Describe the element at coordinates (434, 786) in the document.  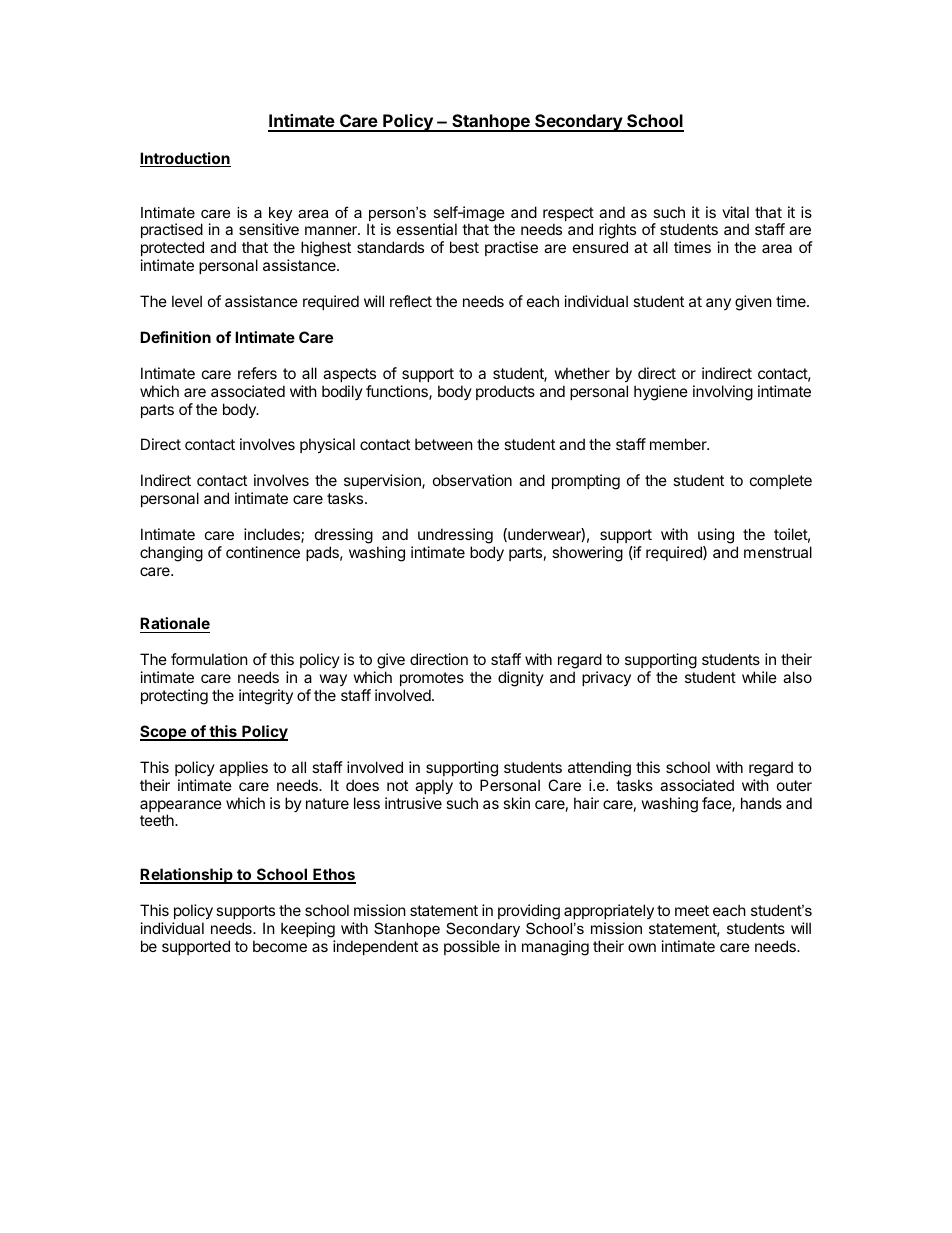
I see `apply` at that location.
